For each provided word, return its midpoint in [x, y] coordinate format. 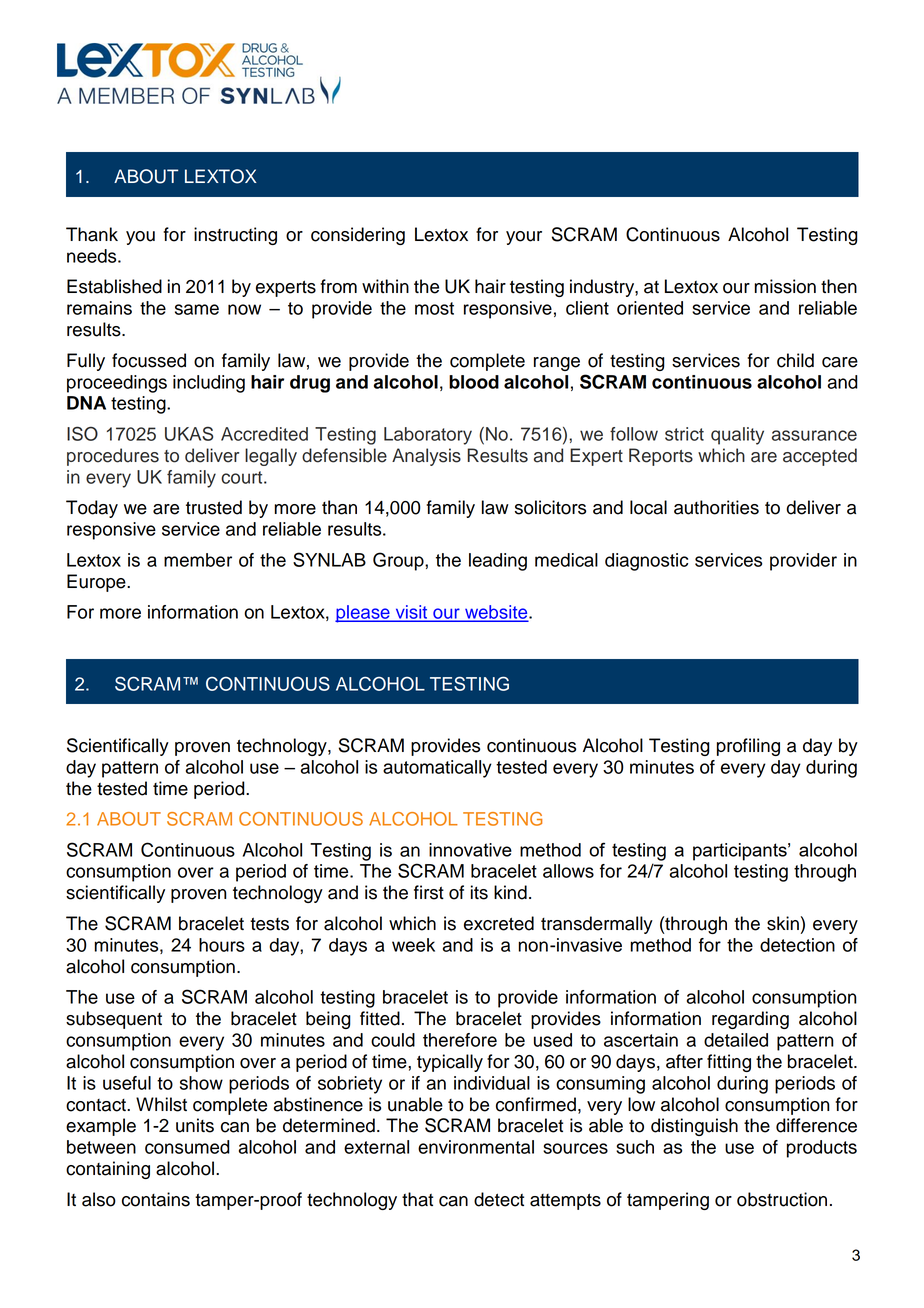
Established [114, 286]
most [434, 308]
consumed [187, 1147]
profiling [748, 747]
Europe [97, 583]
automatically [437, 769]
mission [785, 286]
